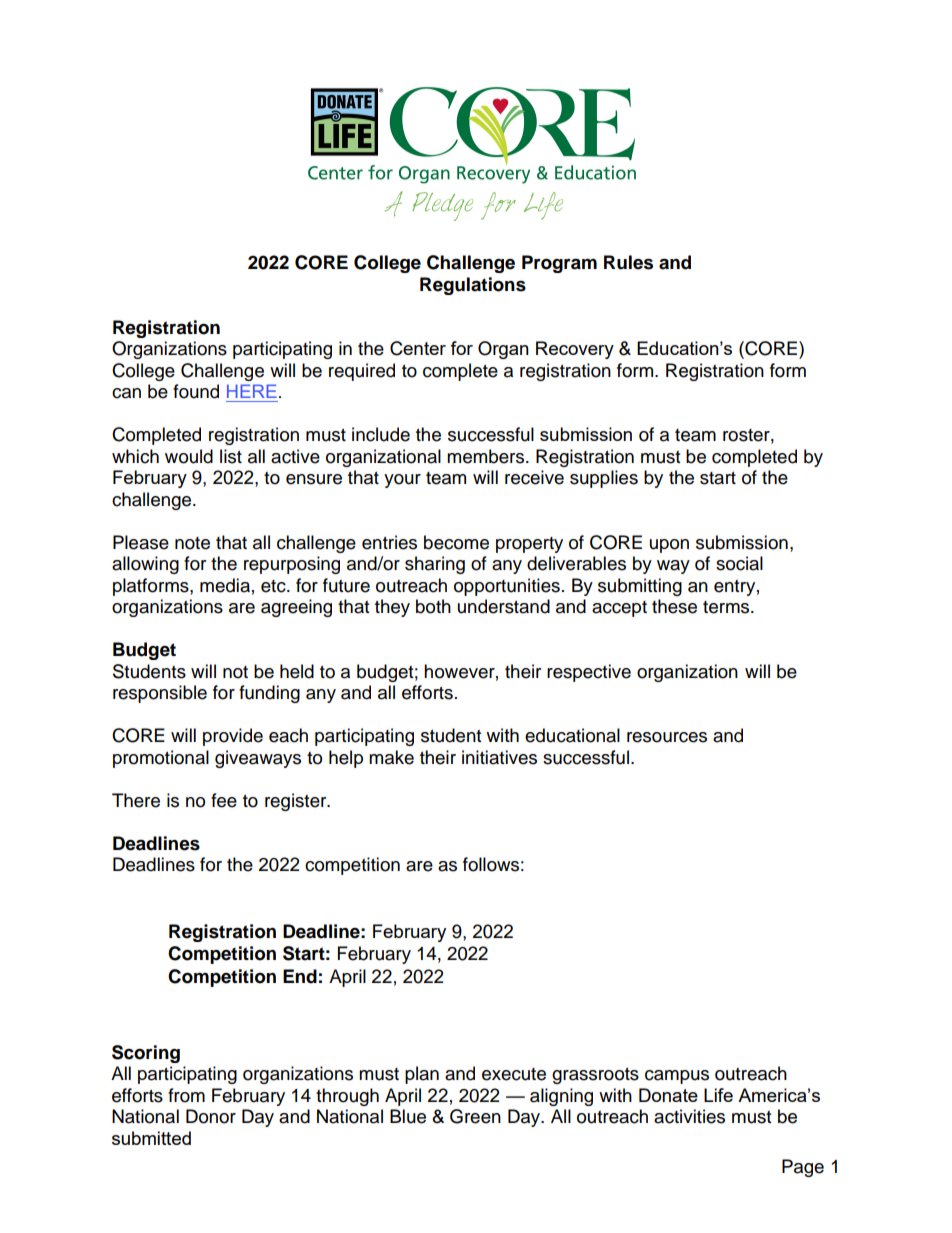 The image size is (952, 1233). I want to click on upon, so click(669, 546).
